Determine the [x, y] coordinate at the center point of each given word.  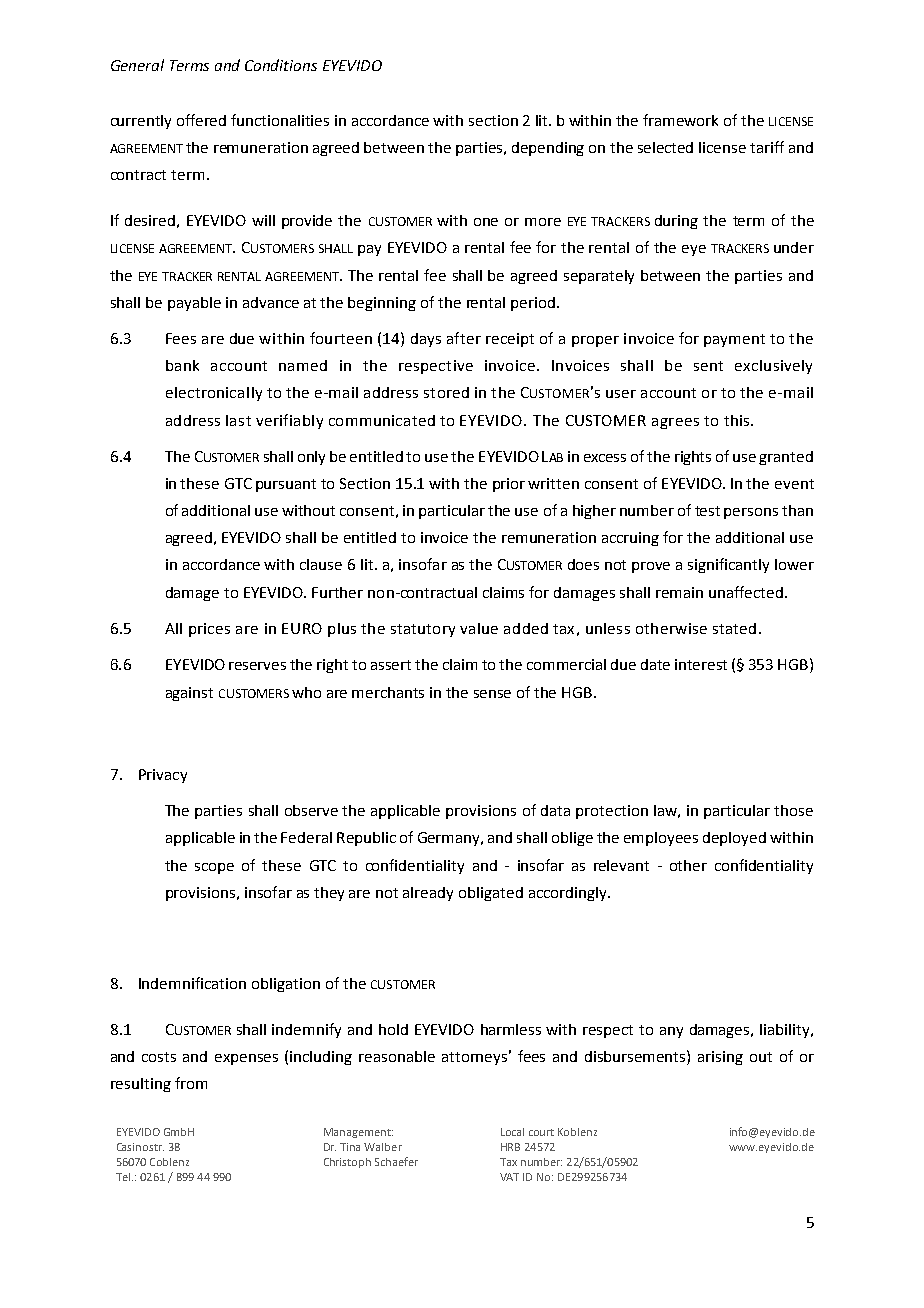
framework [680, 120]
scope [214, 868]
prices [209, 630]
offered [201, 120]
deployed [734, 839]
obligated [491, 894]
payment [734, 340]
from [191, 1083]
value [479, 628]
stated [734, 628]
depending [548, 149]
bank [182, 365]
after [464, 338]
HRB [510, 1147]
